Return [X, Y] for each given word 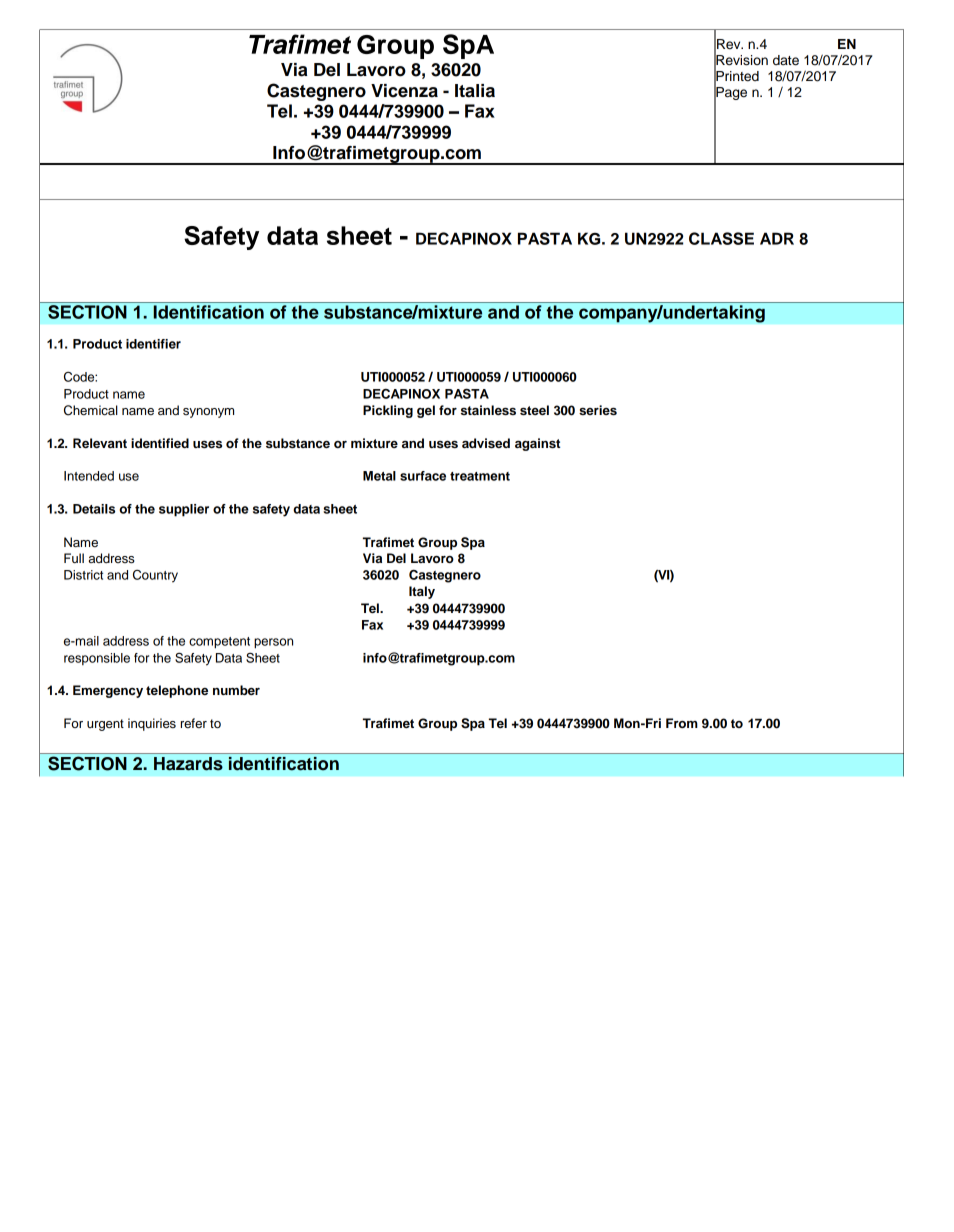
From [682, 723]
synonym [208, 413]
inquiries [152, 724]
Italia [475, 91]
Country [155, 576]
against [537, 444]
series [598, 410]
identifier [153, 344]
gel [426, 411]
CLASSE [721, 238]
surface [423, 476]
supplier [184, 510]
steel [534, 410]
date [786, 60]
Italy [422, 592]
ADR [777, 238]
